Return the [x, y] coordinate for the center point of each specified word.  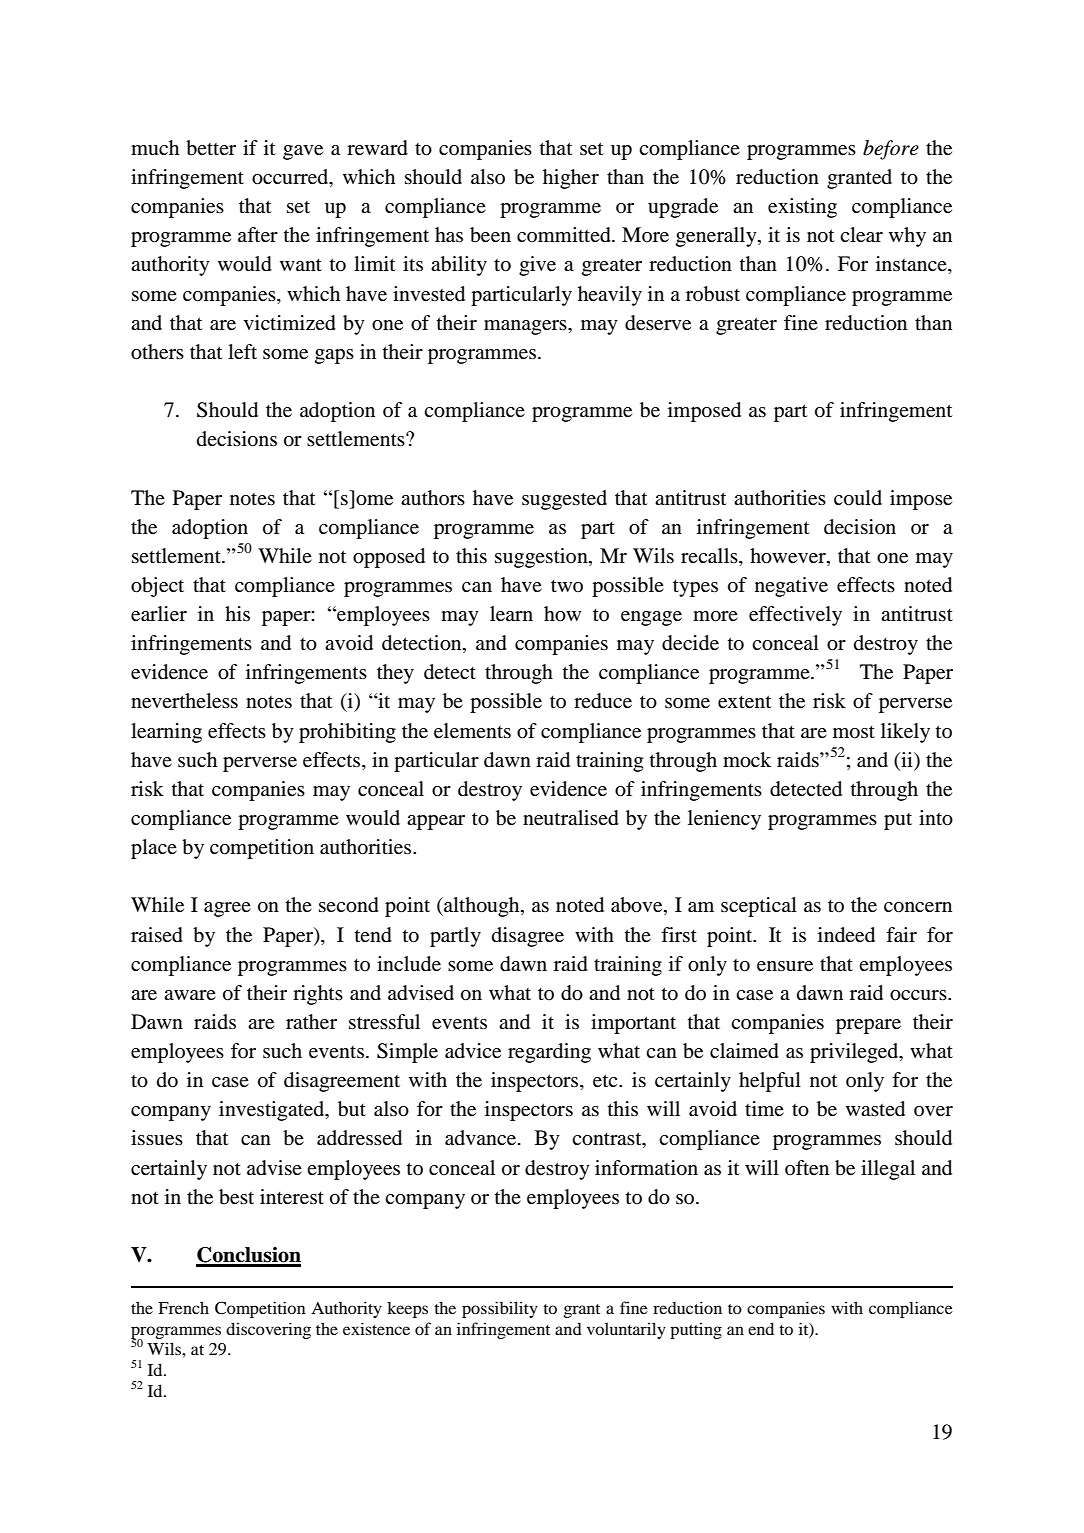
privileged [855, 1053]
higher [571, 179]
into [936, 818]
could [858, 498]
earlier [159, 614]
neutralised [571, 818]
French [183, 1307]
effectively [795, 616]
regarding [549, 1053]
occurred [291, 178]
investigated [273, 1111]
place [154, 849]
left [242, 352]
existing [802, 208]
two [567, 586]
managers [526, 327]
